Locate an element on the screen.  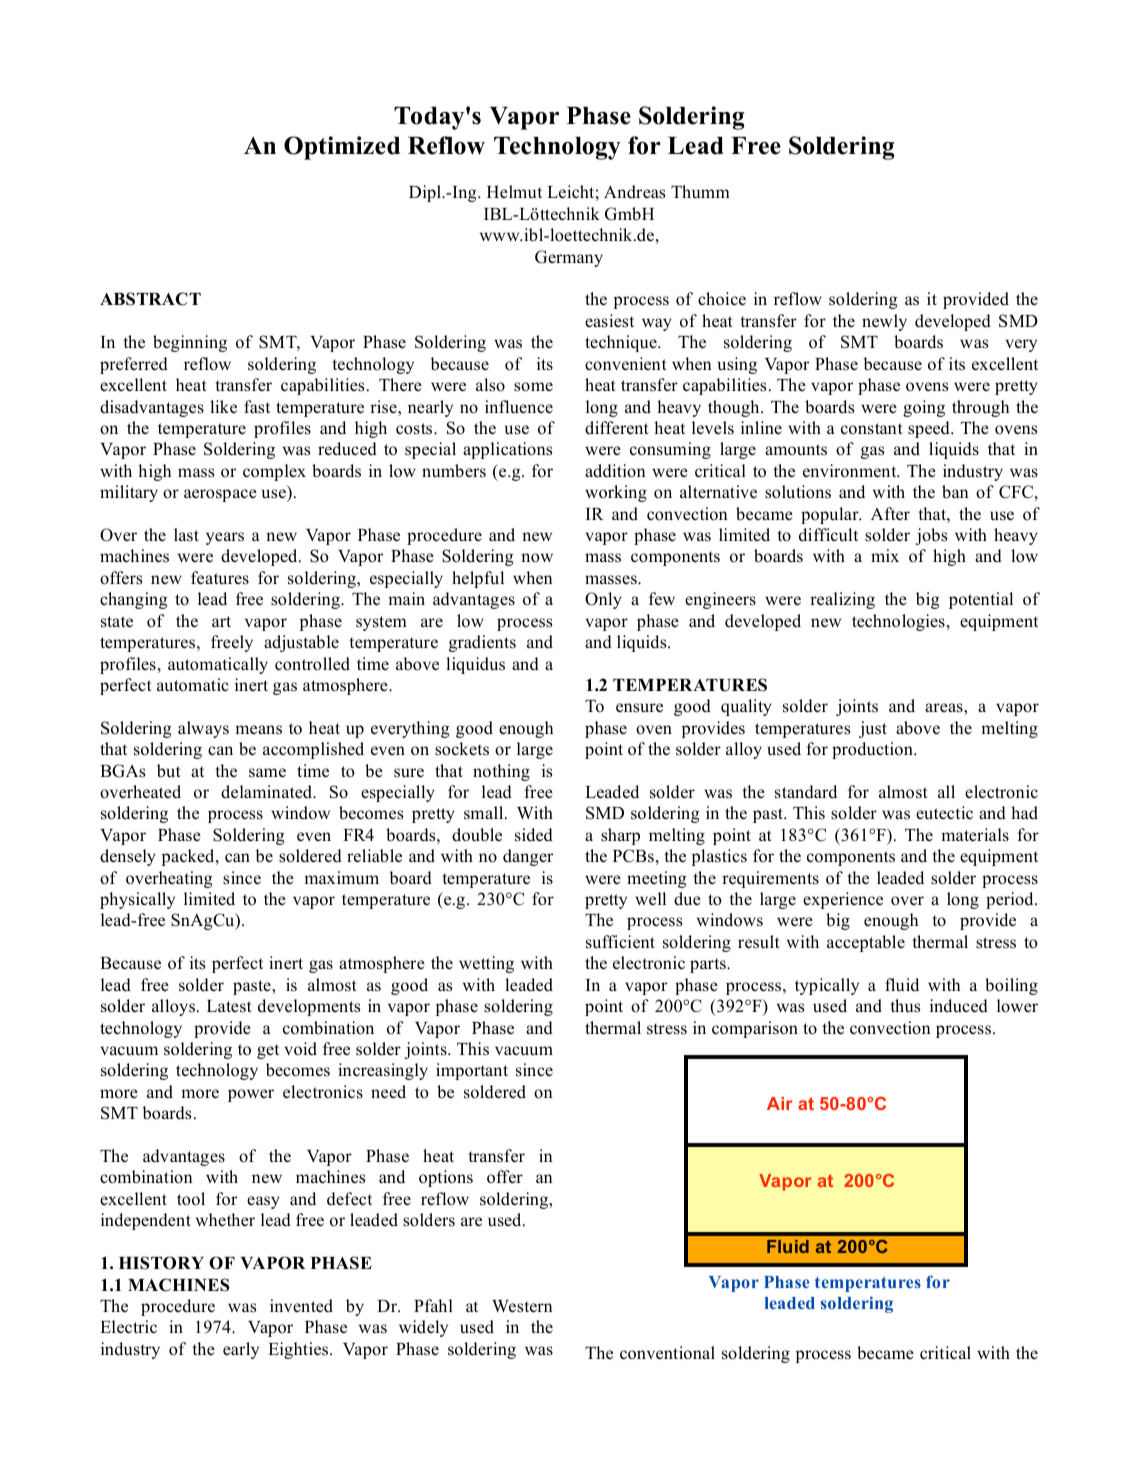
Latest is located at coordinates (229, 1006).
